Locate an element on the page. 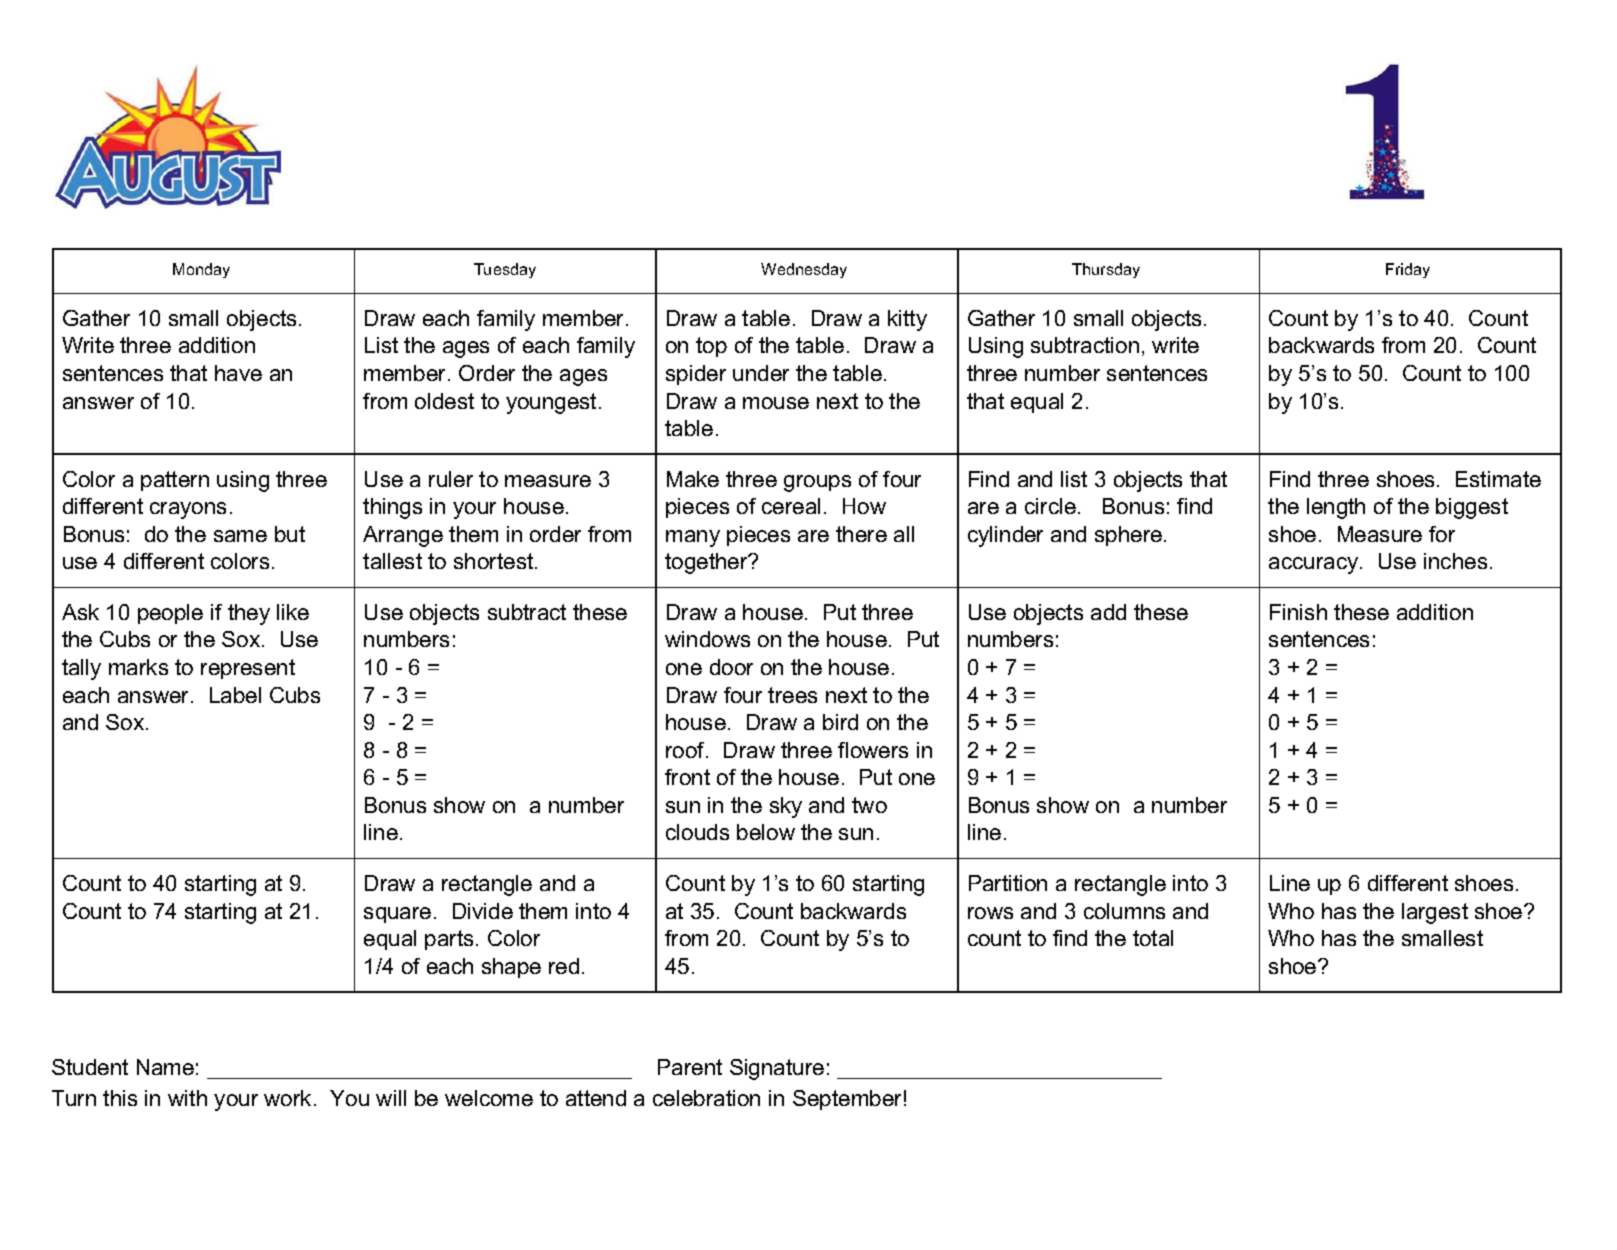  Label is located at coordinates (235, 695).
